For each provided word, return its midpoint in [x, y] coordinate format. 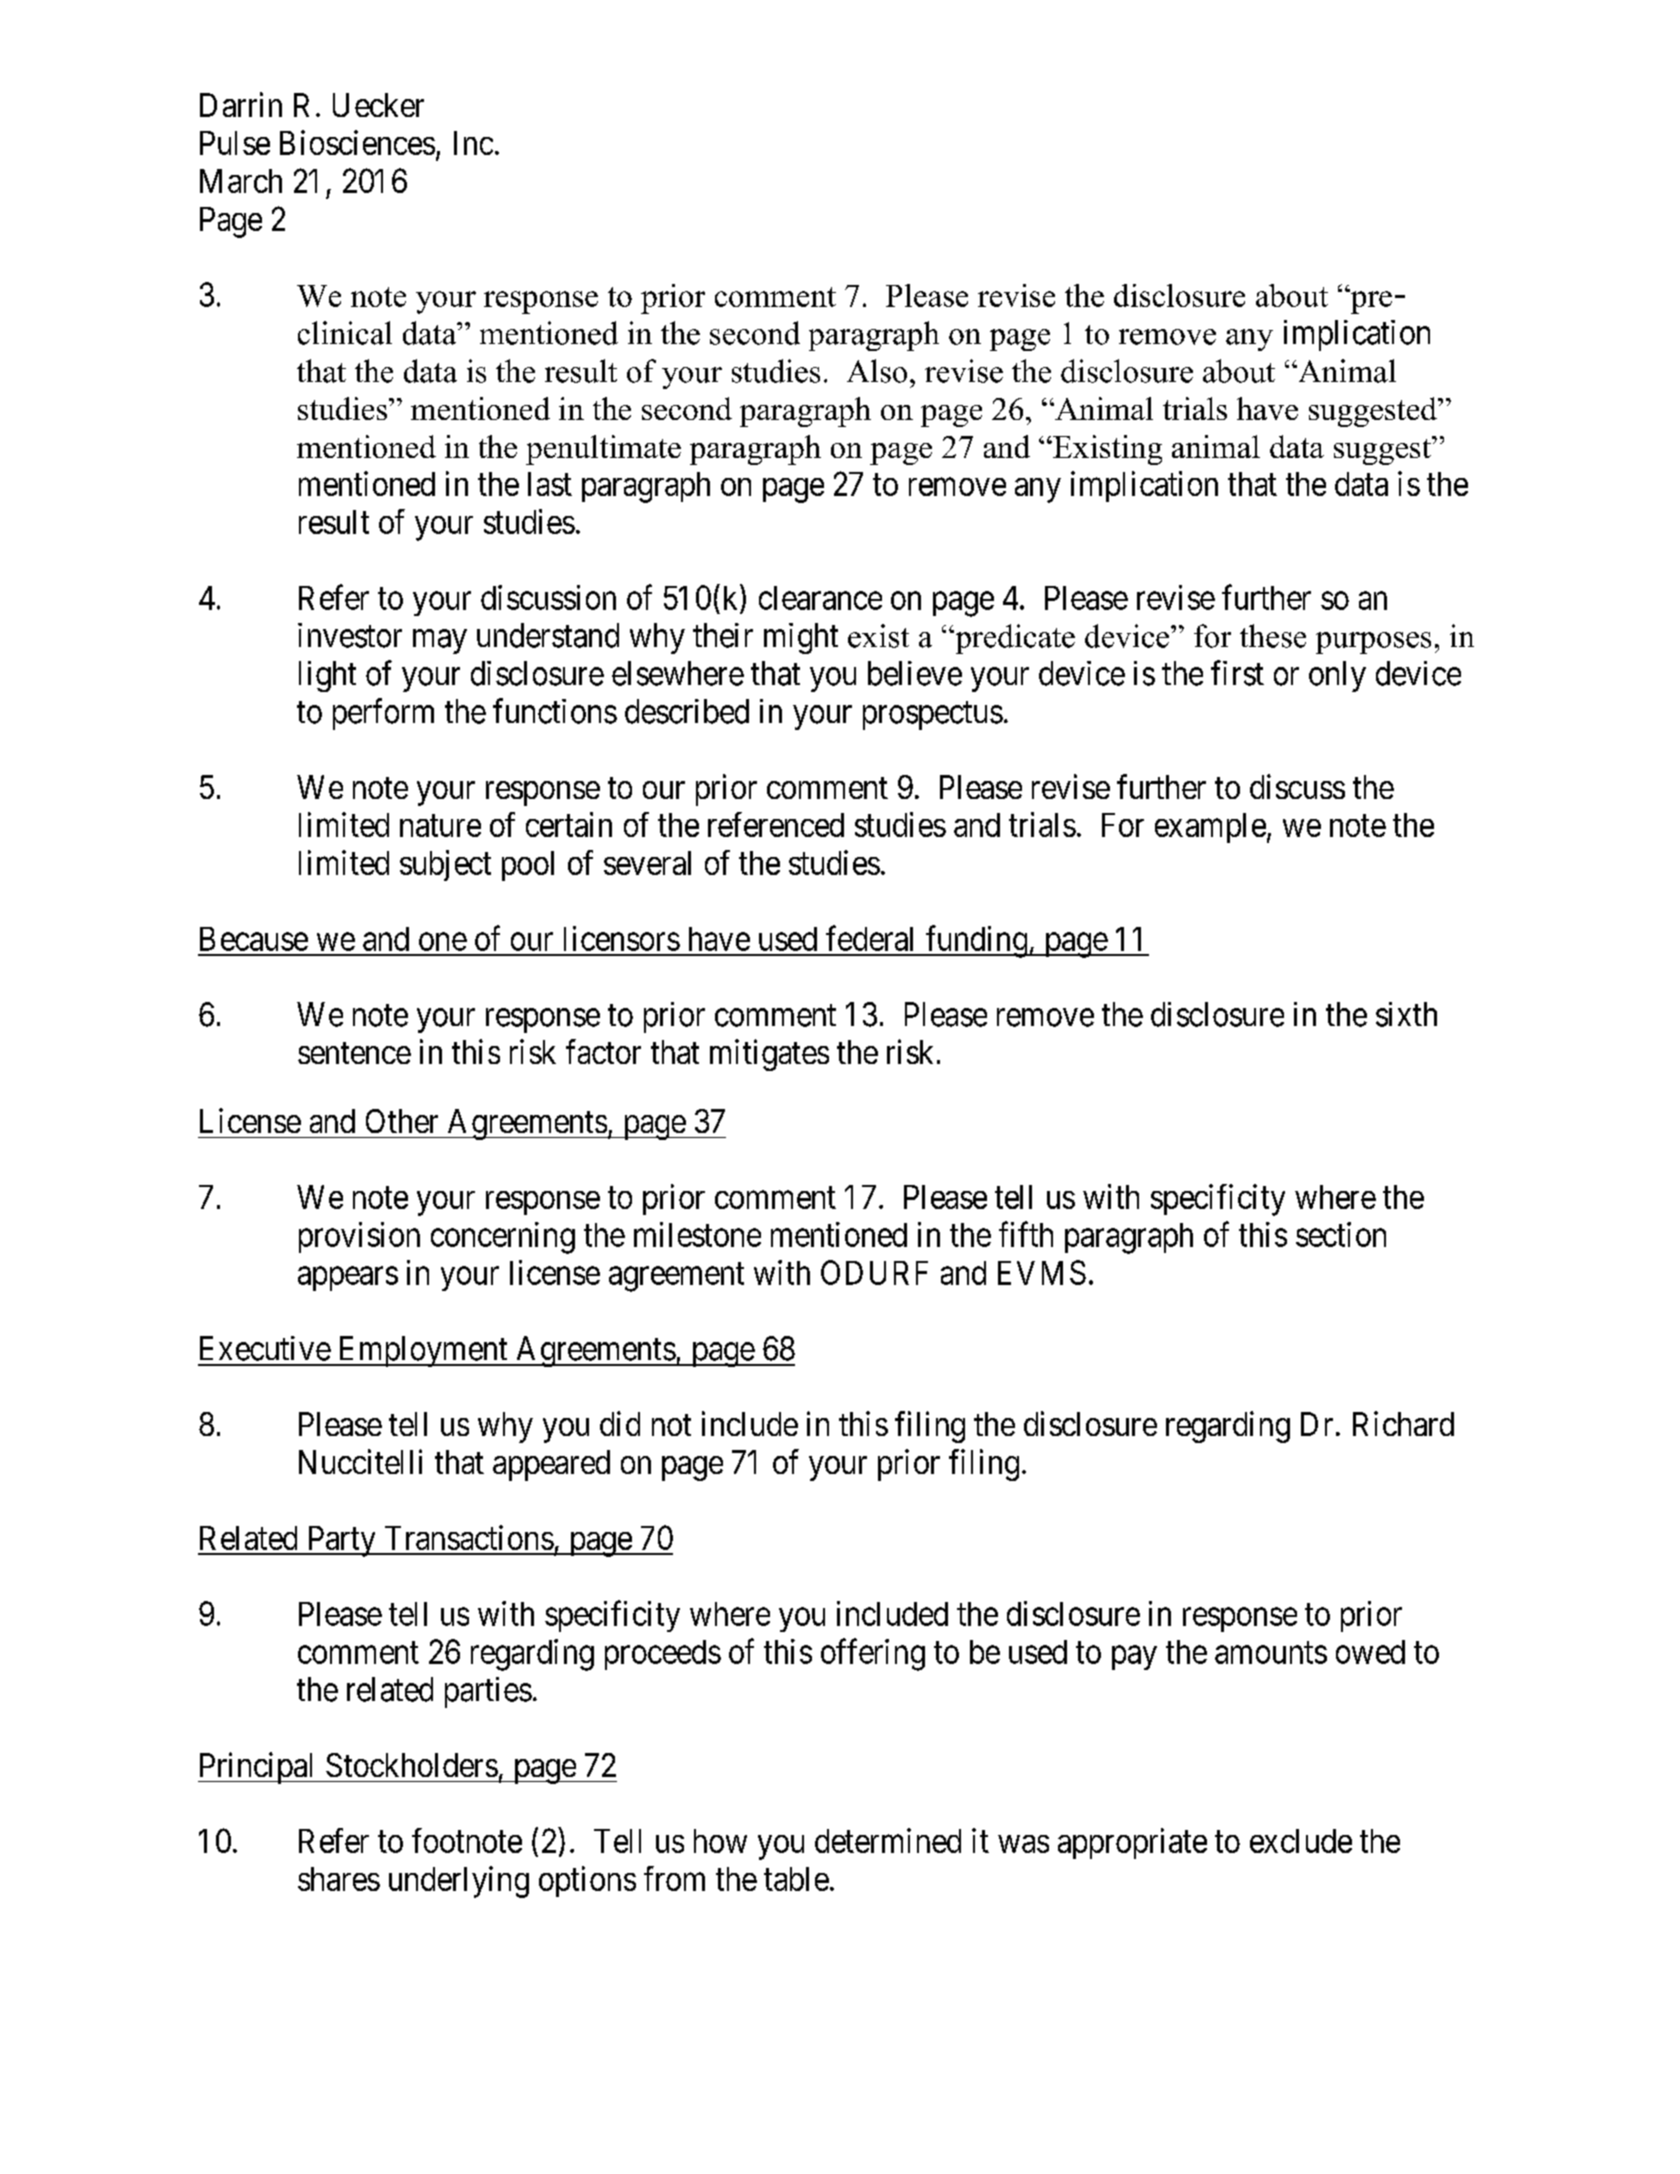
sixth [1406, 1014]
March [241, 181]
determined [888, 1840]
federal [869, 938]
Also [877, 371]
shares [339, 1879]
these [1273, 636]
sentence [354, 1053]
